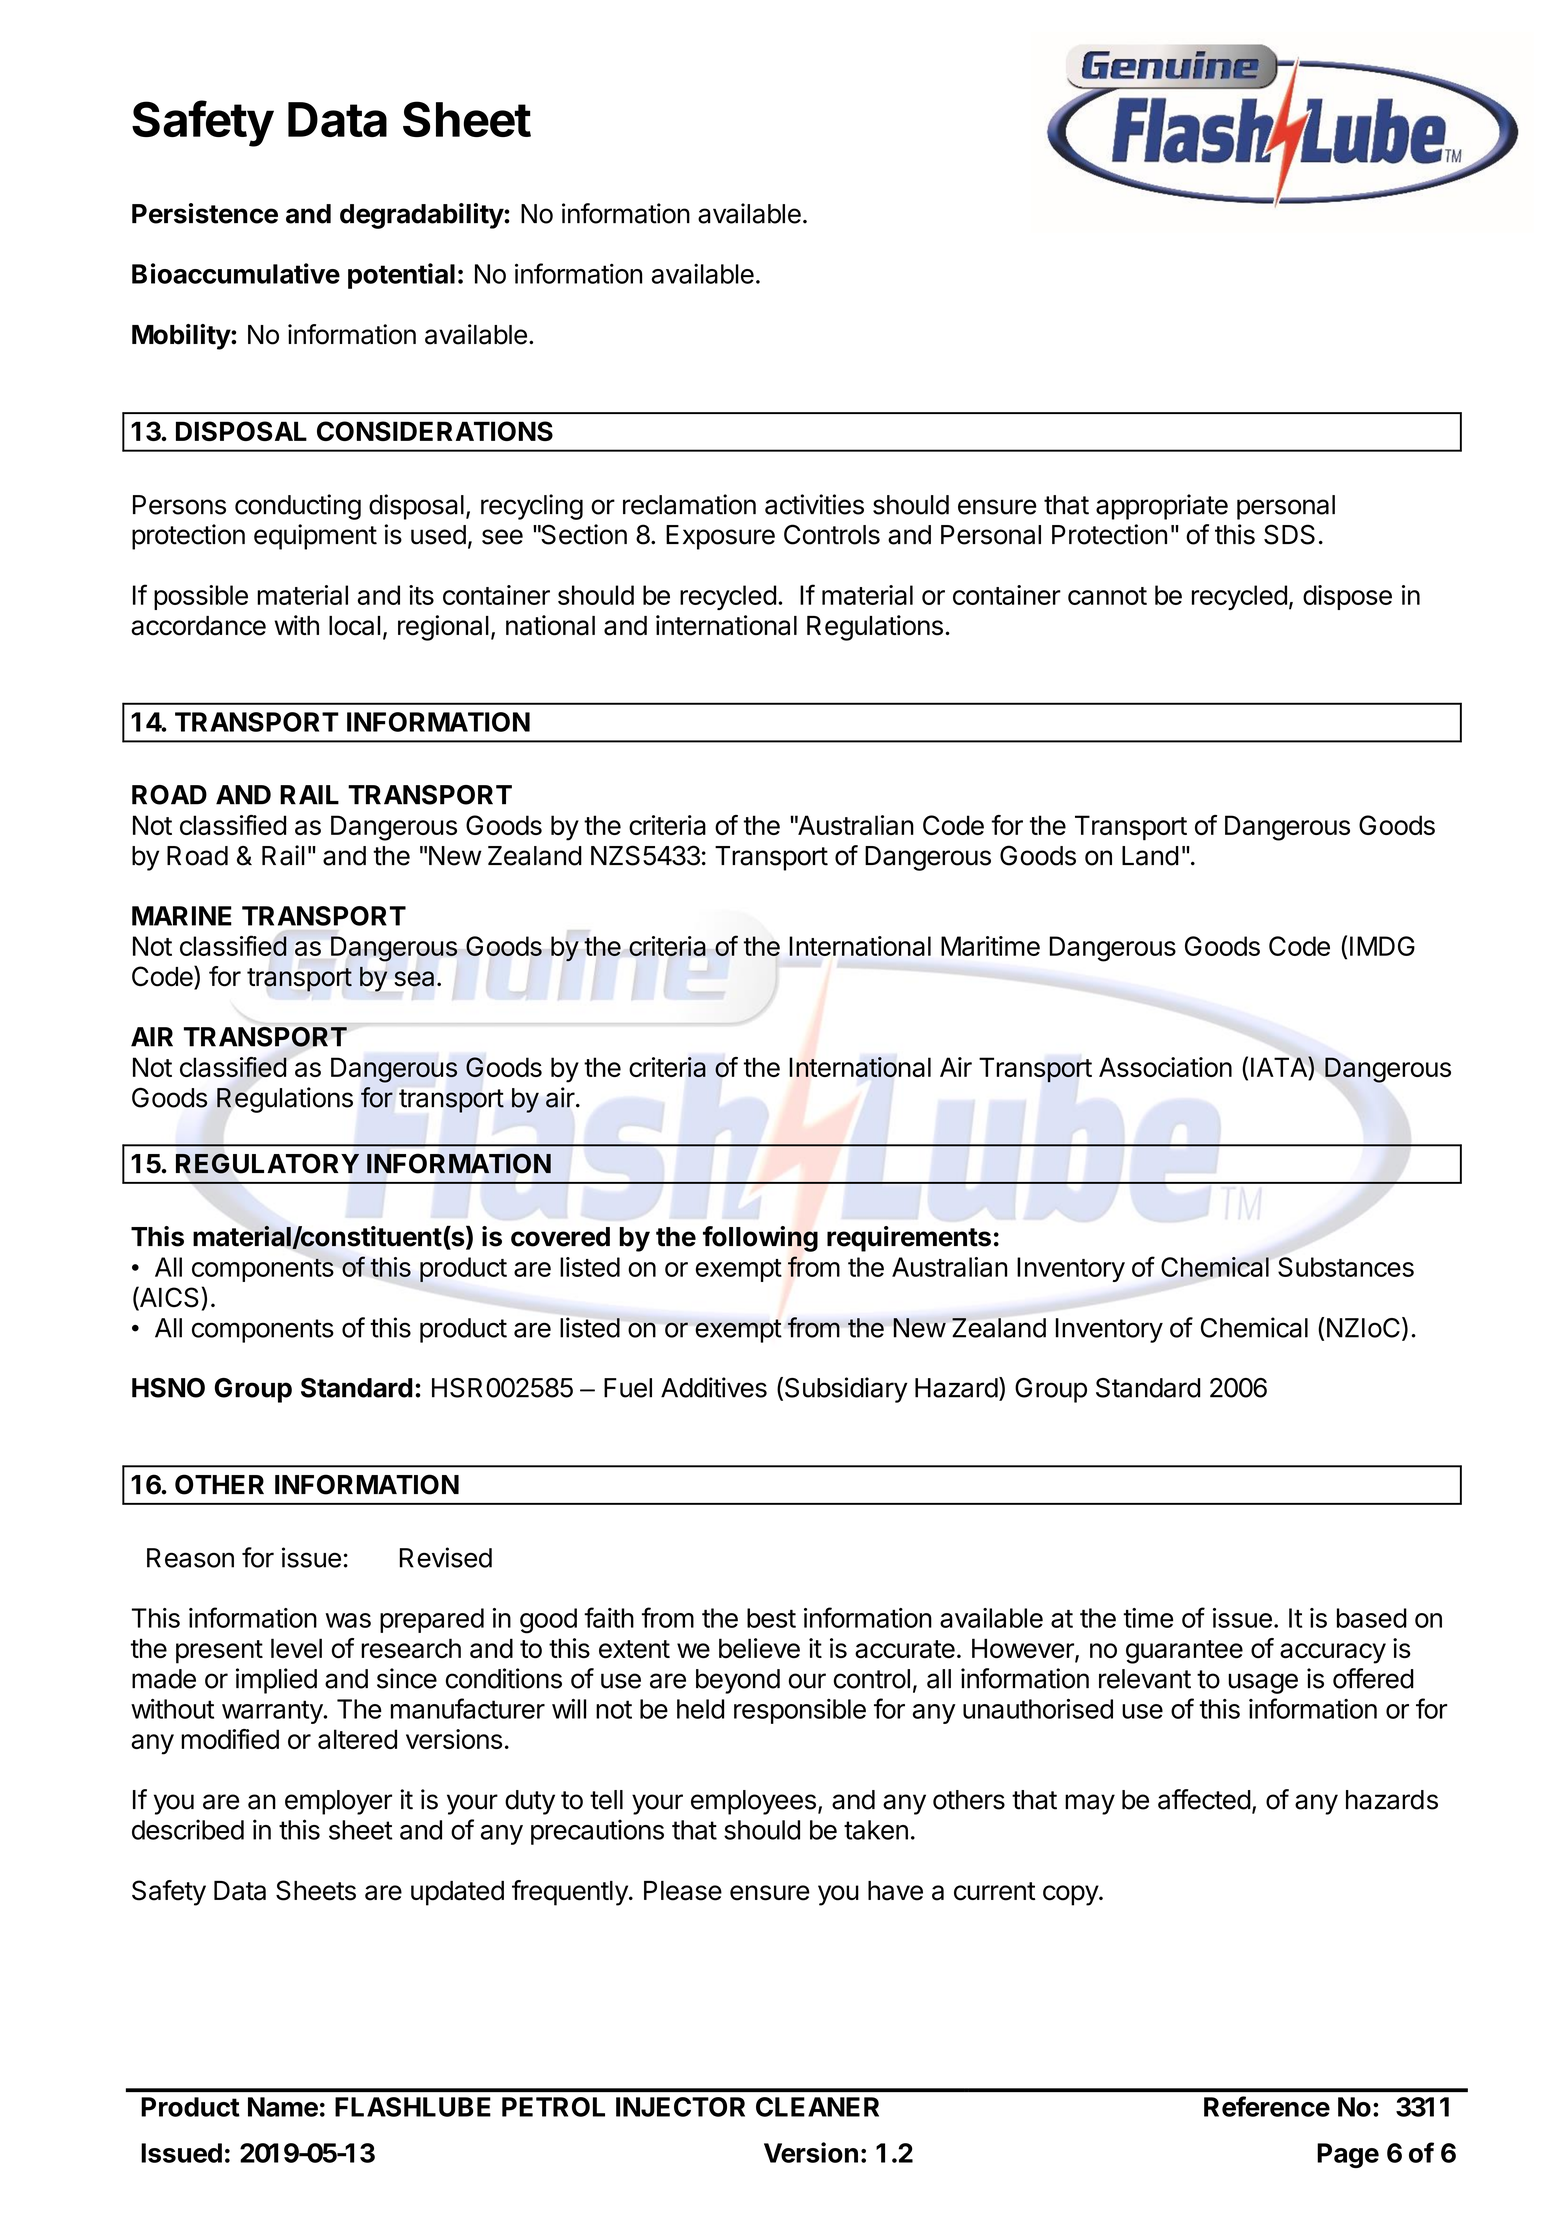 The height and width of the screenshot is (2214, 1565). What do you see at coordinates (236, 273) in the screenshot?
I see `Bioaccumulative` at bounding box center [236, 273].
